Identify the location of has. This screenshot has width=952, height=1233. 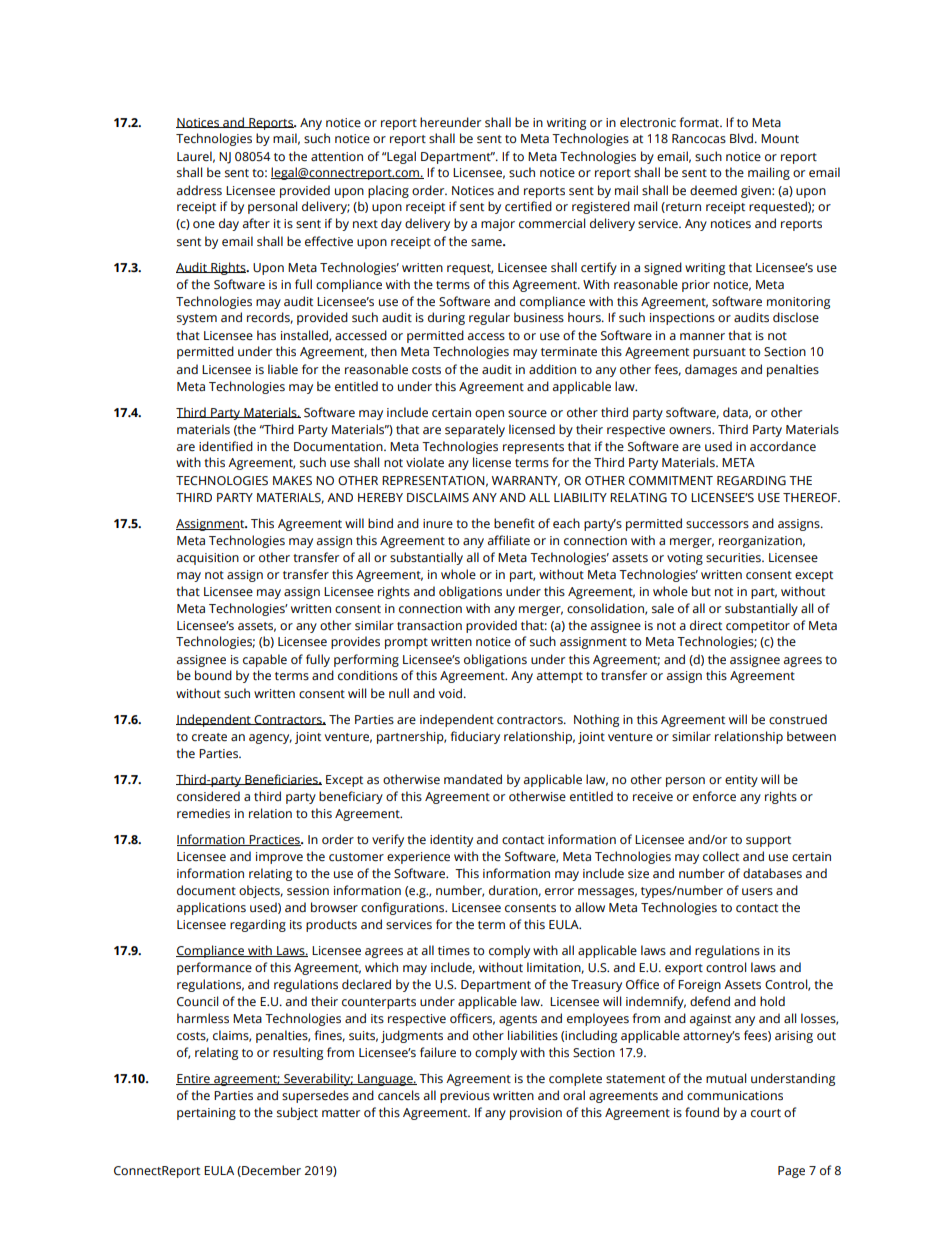
(266, 335).
